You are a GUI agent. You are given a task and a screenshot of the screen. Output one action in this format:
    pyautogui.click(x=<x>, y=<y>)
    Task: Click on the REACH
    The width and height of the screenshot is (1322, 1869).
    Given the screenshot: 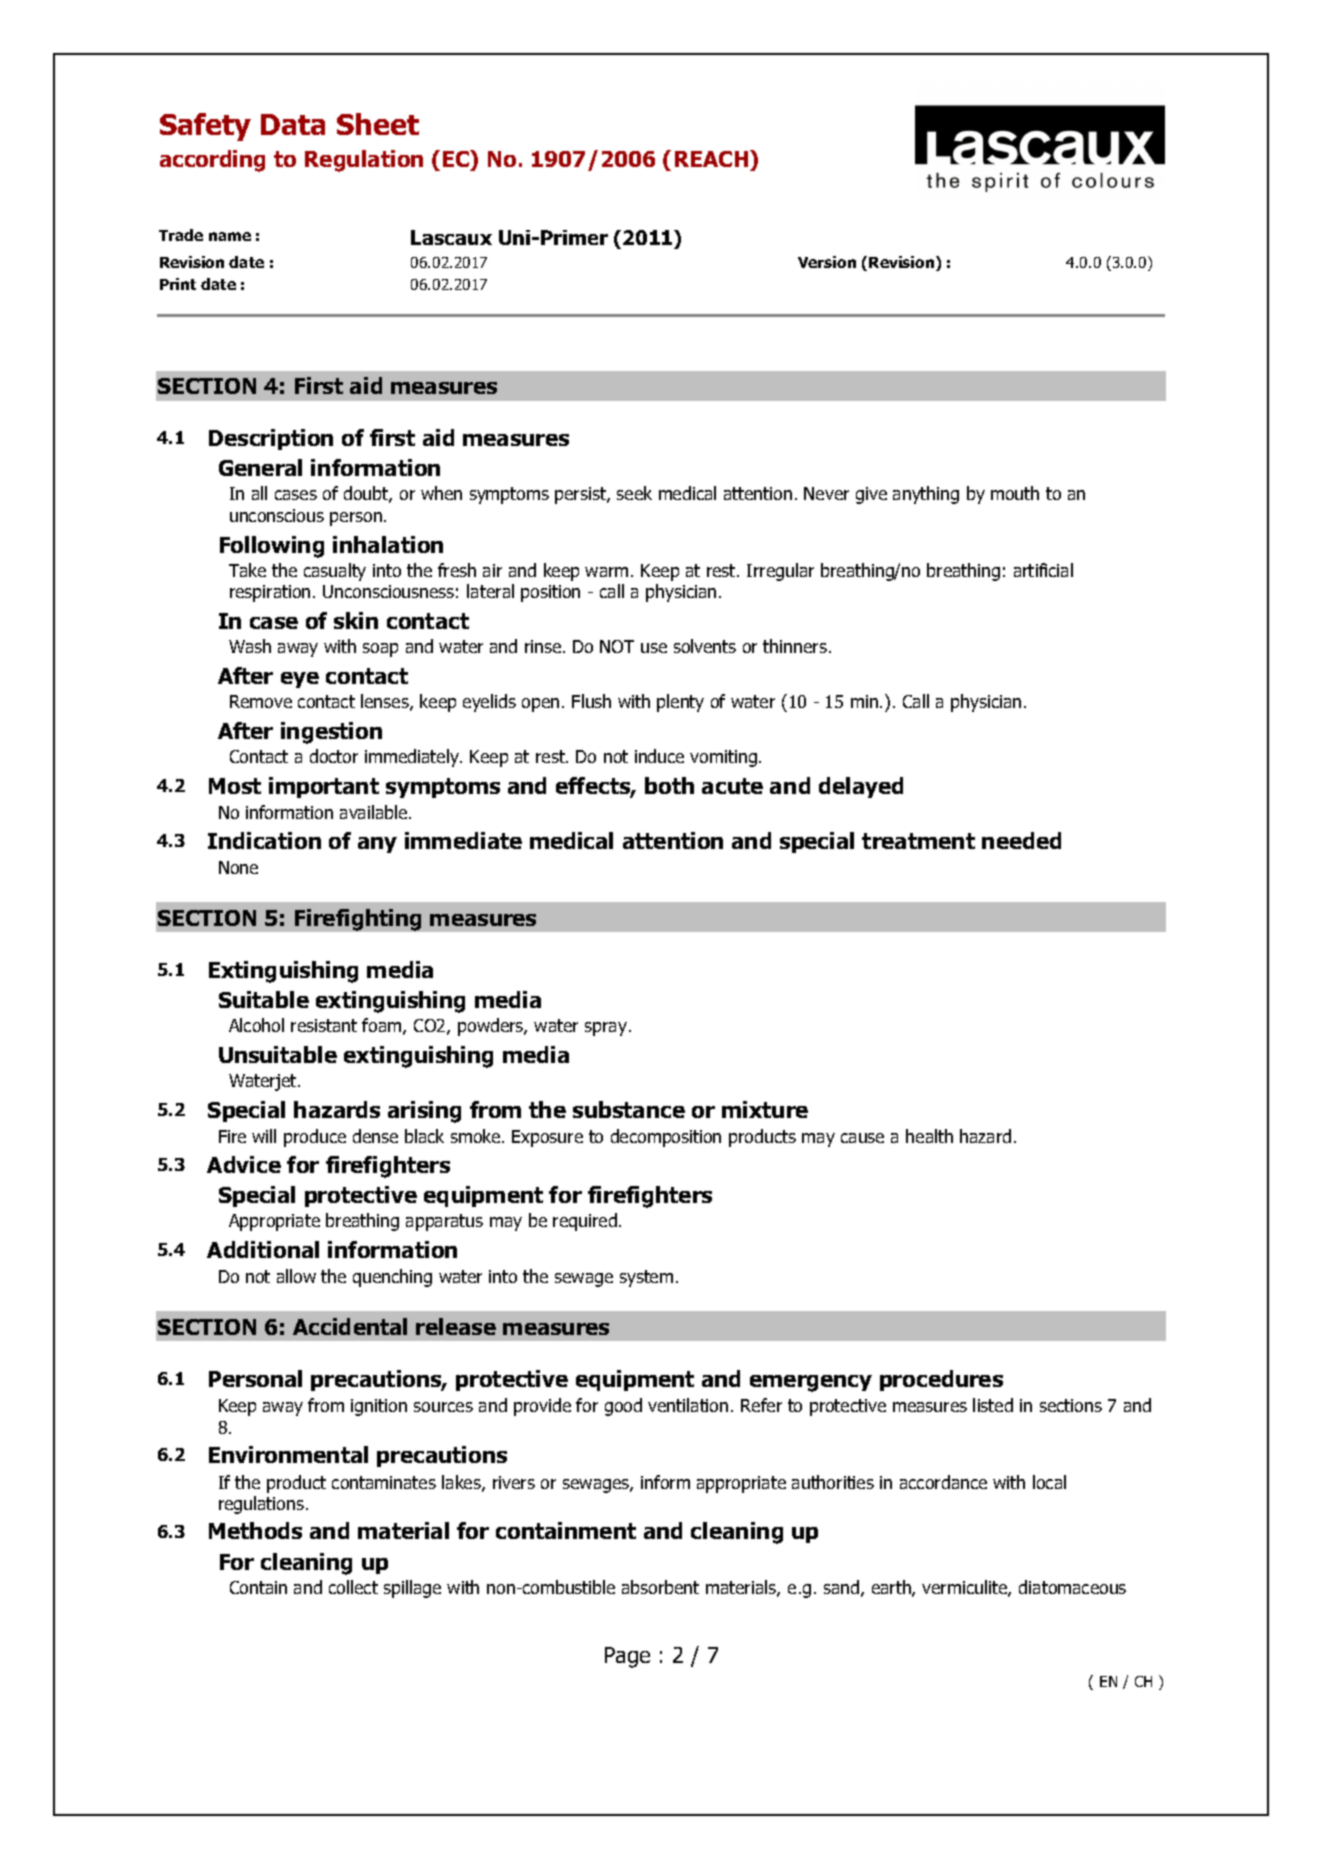 What is the action you would take?
    pyautogui.click(x=713, y=158)
